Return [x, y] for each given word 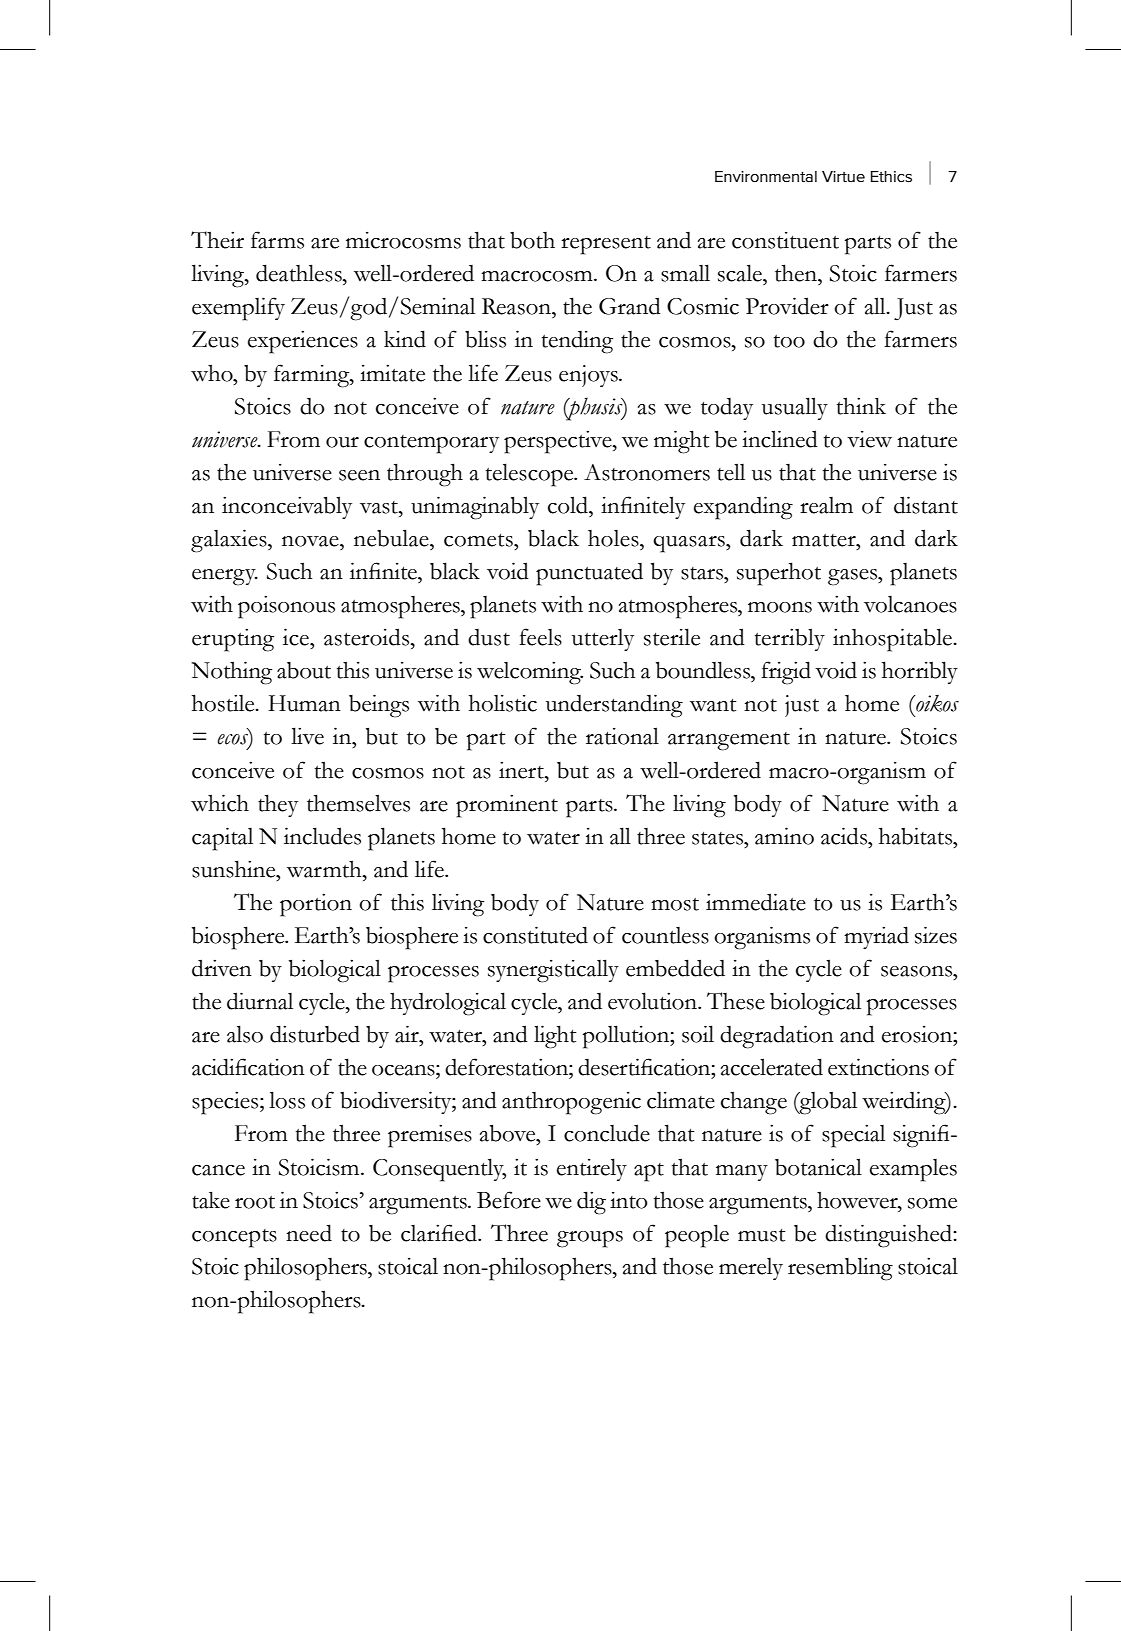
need [309, 1233]
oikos [936, 703]
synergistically [553, 971]
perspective [559, 442]
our [342, 442]
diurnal [260, 1001]
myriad [876, 937]
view [869, 439]
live [307, 736]
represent [606, 245]
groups [590, 1239]
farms [277, 240]
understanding [614, 706]
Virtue [843, 176]
